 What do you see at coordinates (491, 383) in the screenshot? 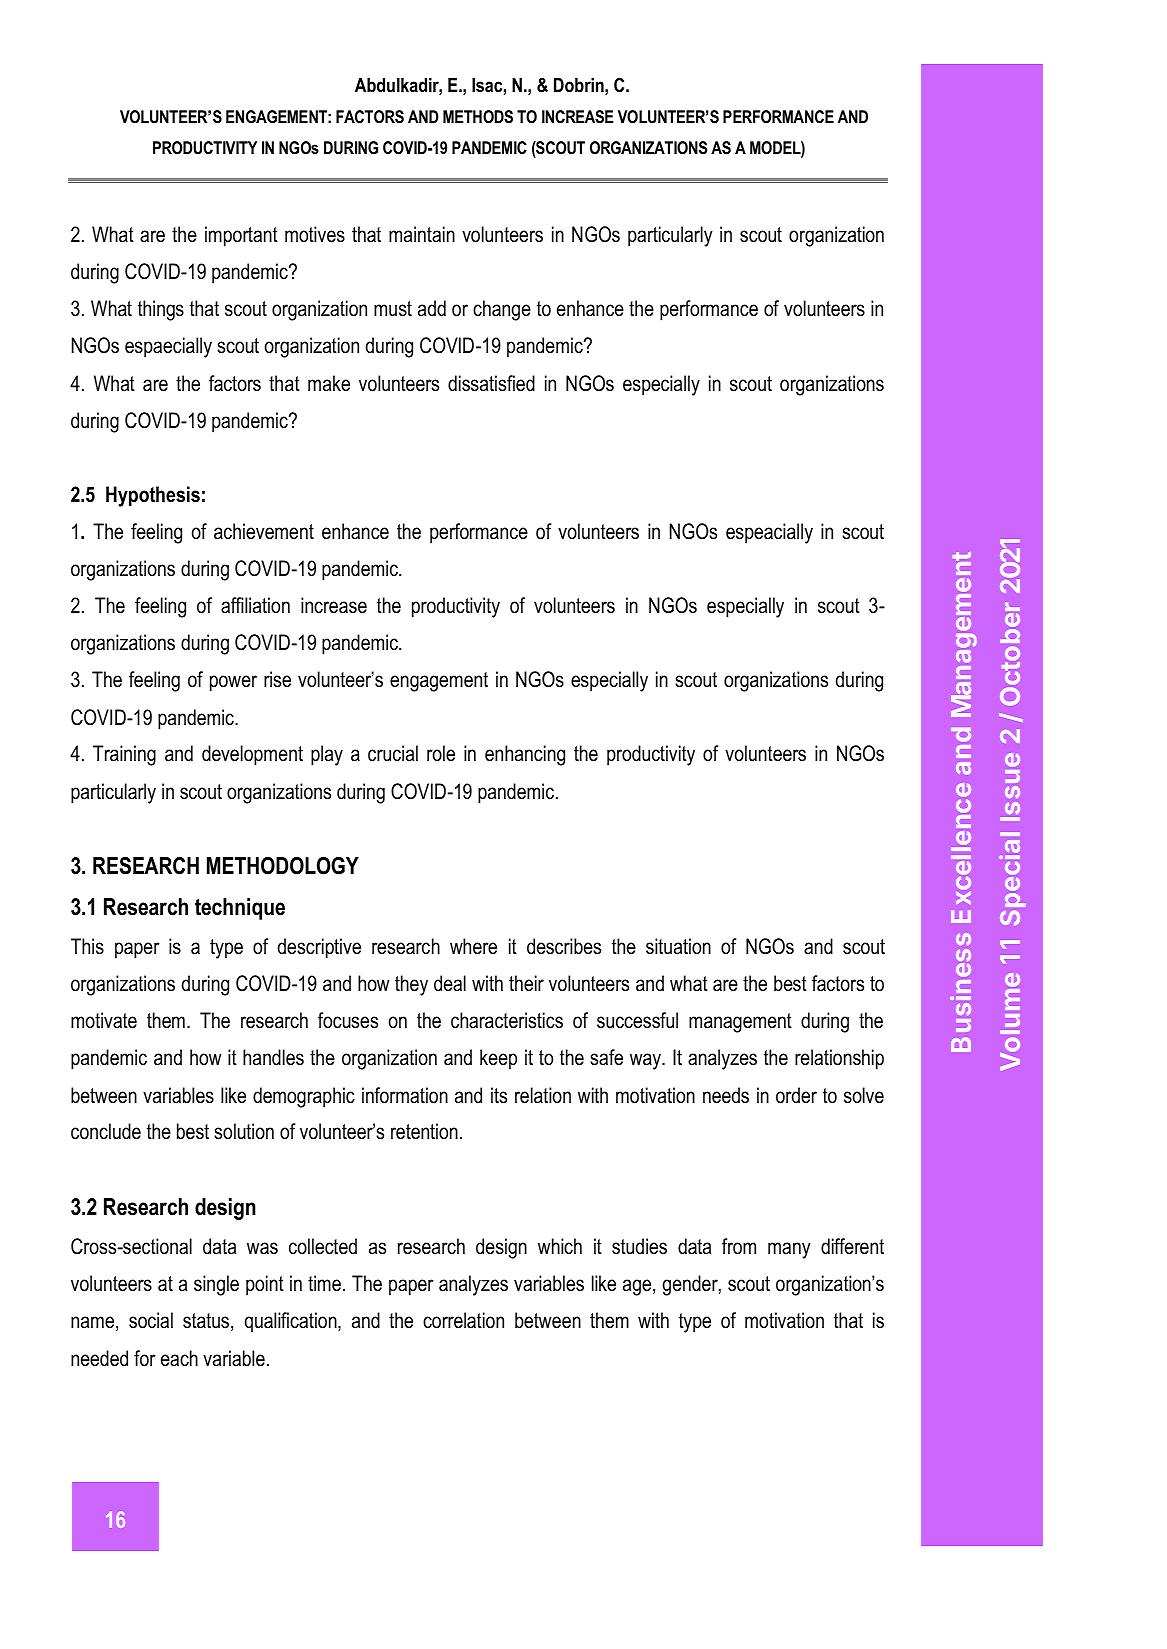
I see `dissatisfied` at bounding box center [491, 383].
